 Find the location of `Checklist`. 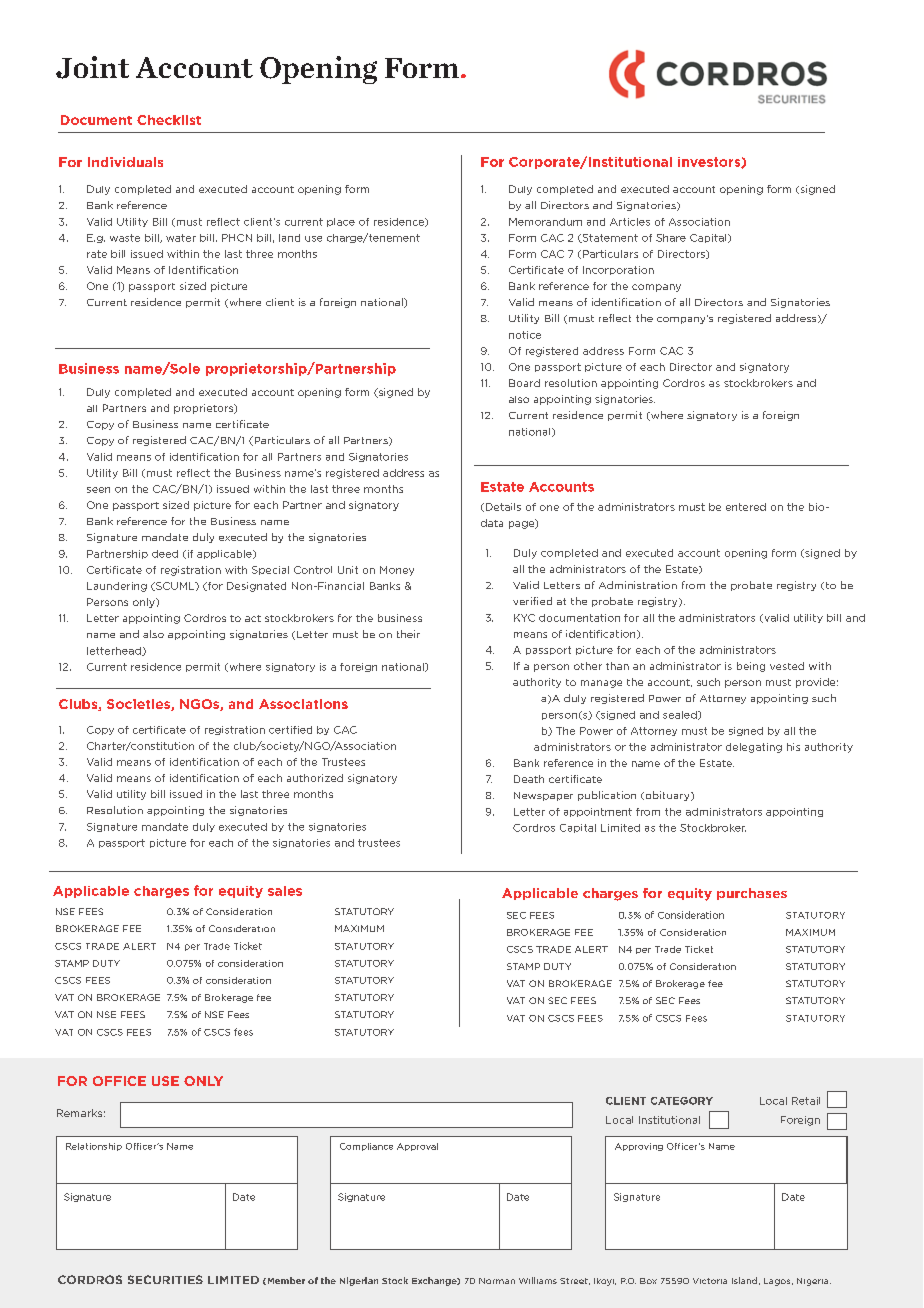

Checklist is located at coordinates (169, 120).
